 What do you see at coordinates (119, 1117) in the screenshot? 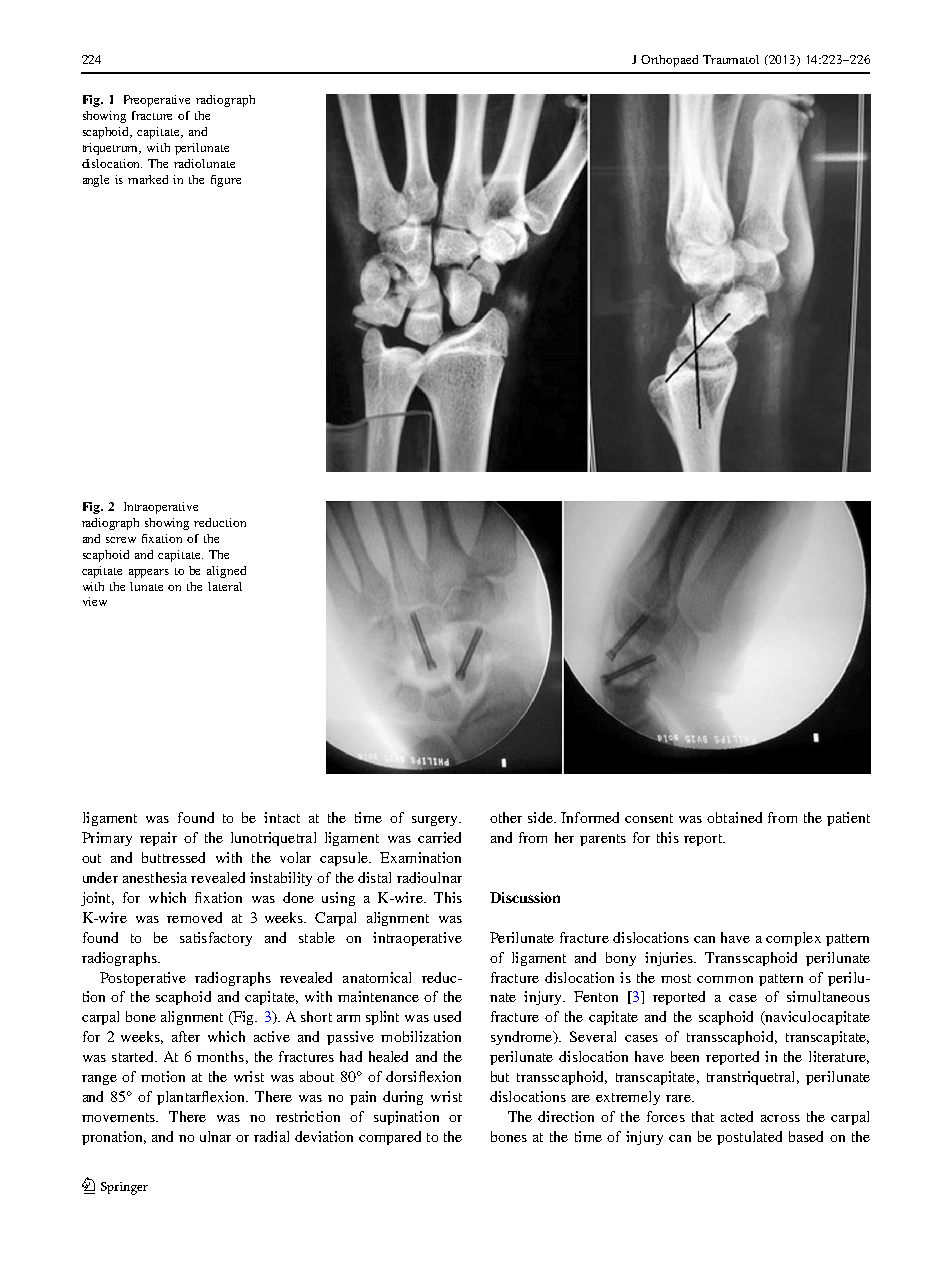
I see `movements` at bounding box center [119, 1117].
